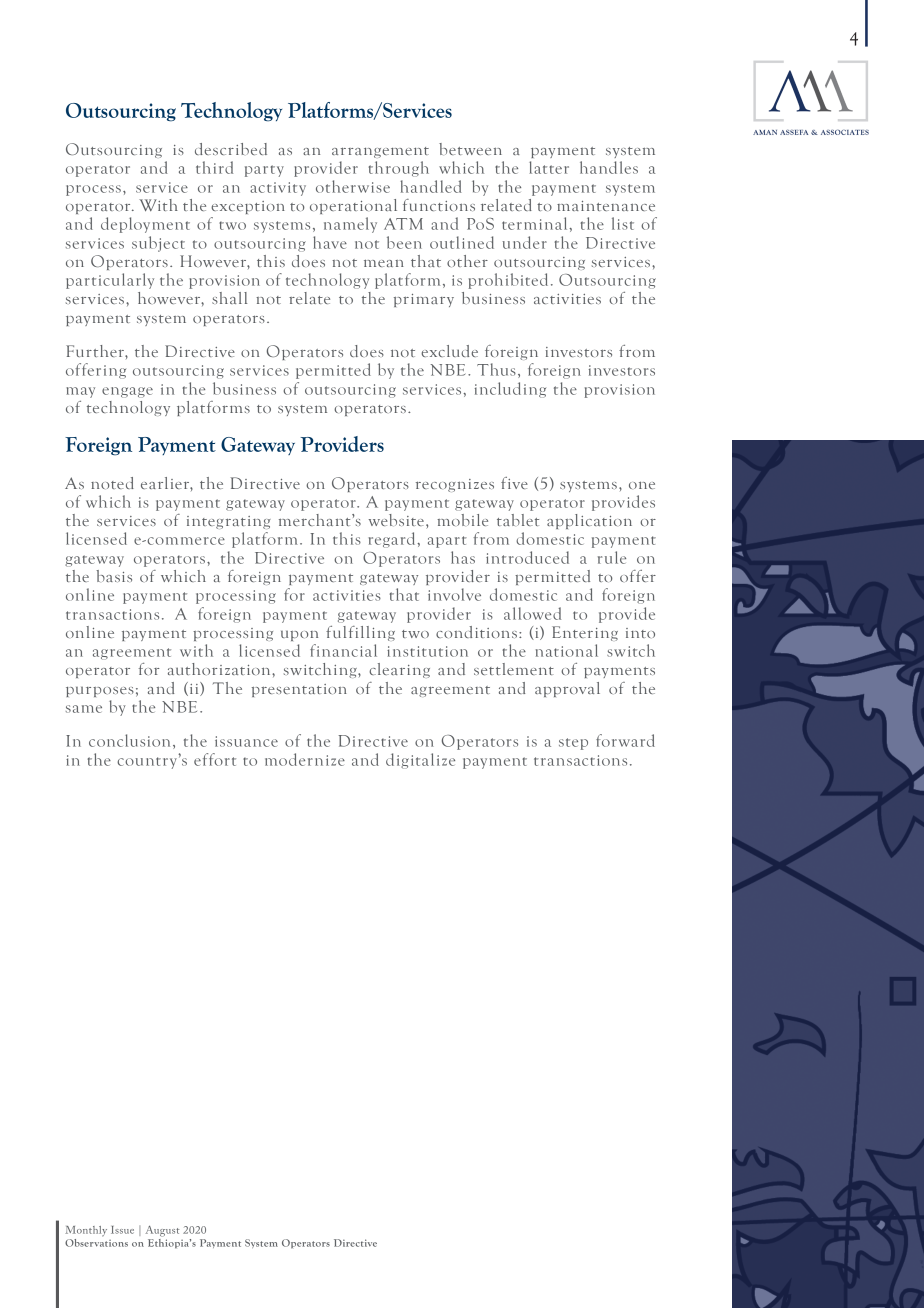 The height and width of the document is (1308, 924). Describe the element at coordinates (162, 1231) in the document. I see `August` at that location.
